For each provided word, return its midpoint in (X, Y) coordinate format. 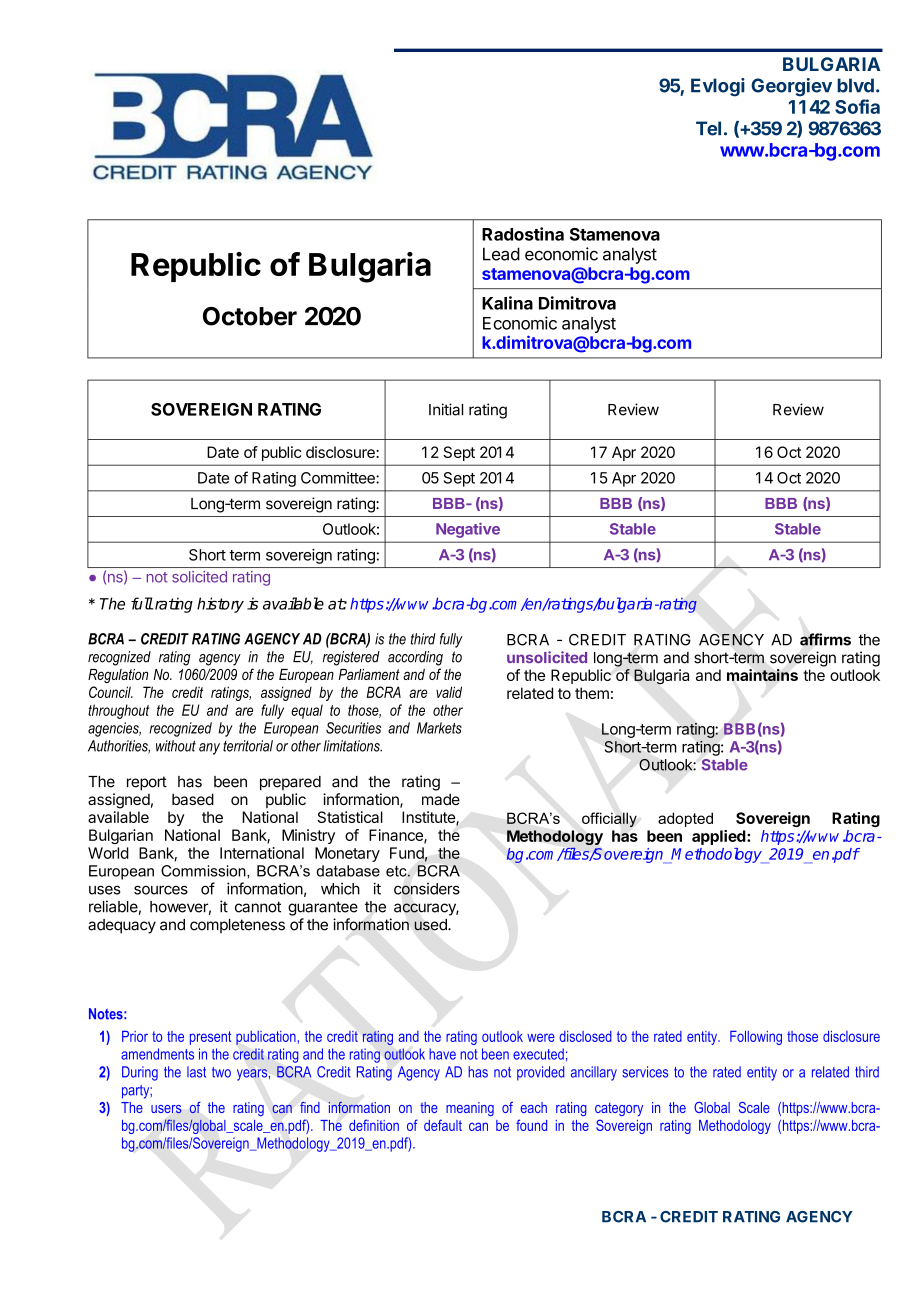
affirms (825, 639)
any (209, 749)
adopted (685, 819)
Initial (446, 409)
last (196, 1072)
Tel (708, 128)
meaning (470, 1109)
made (441, 799)
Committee (339, 478)
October (250, 316)
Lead (501, 254)
